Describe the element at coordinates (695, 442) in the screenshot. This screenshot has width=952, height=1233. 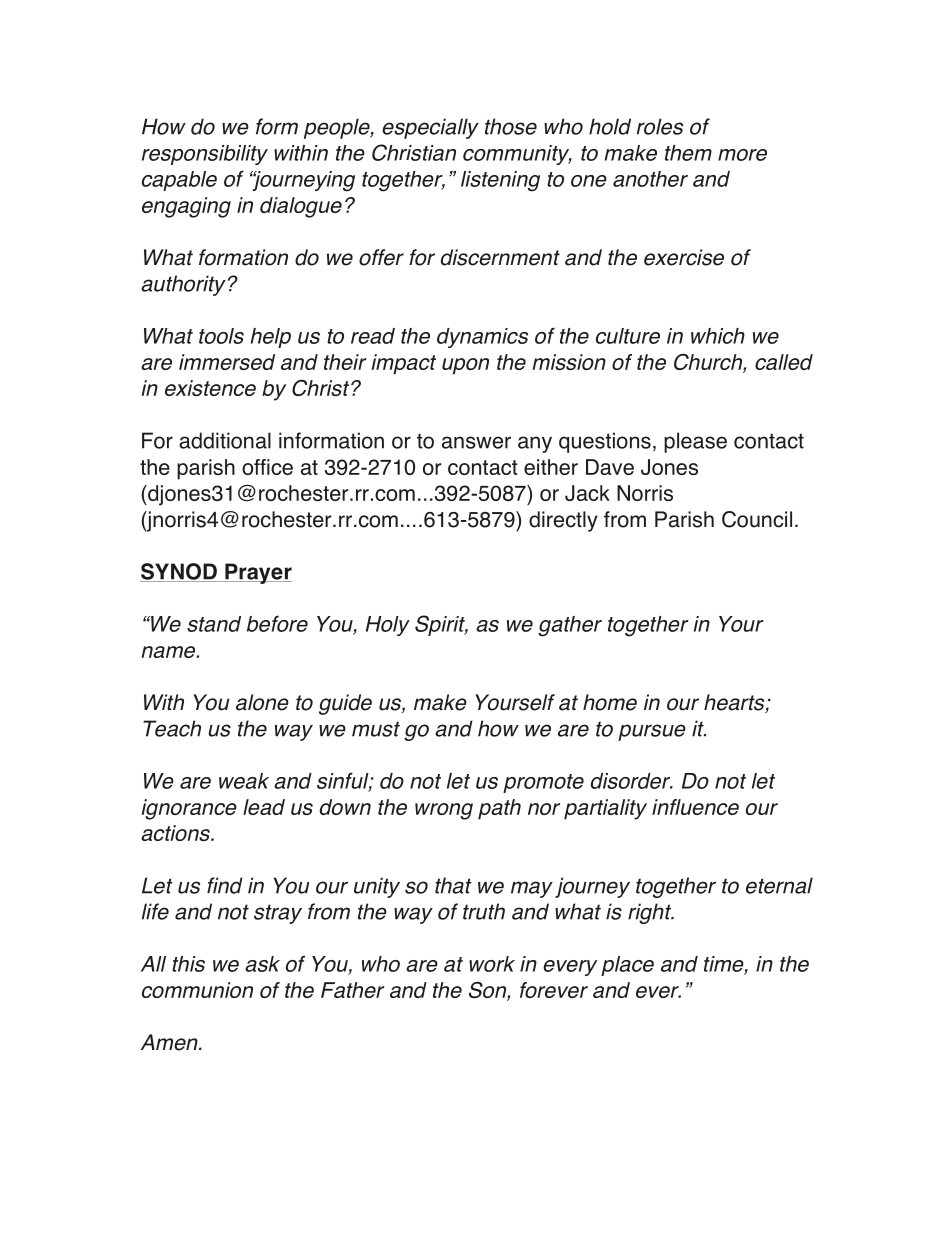
I see `please` at that location.
